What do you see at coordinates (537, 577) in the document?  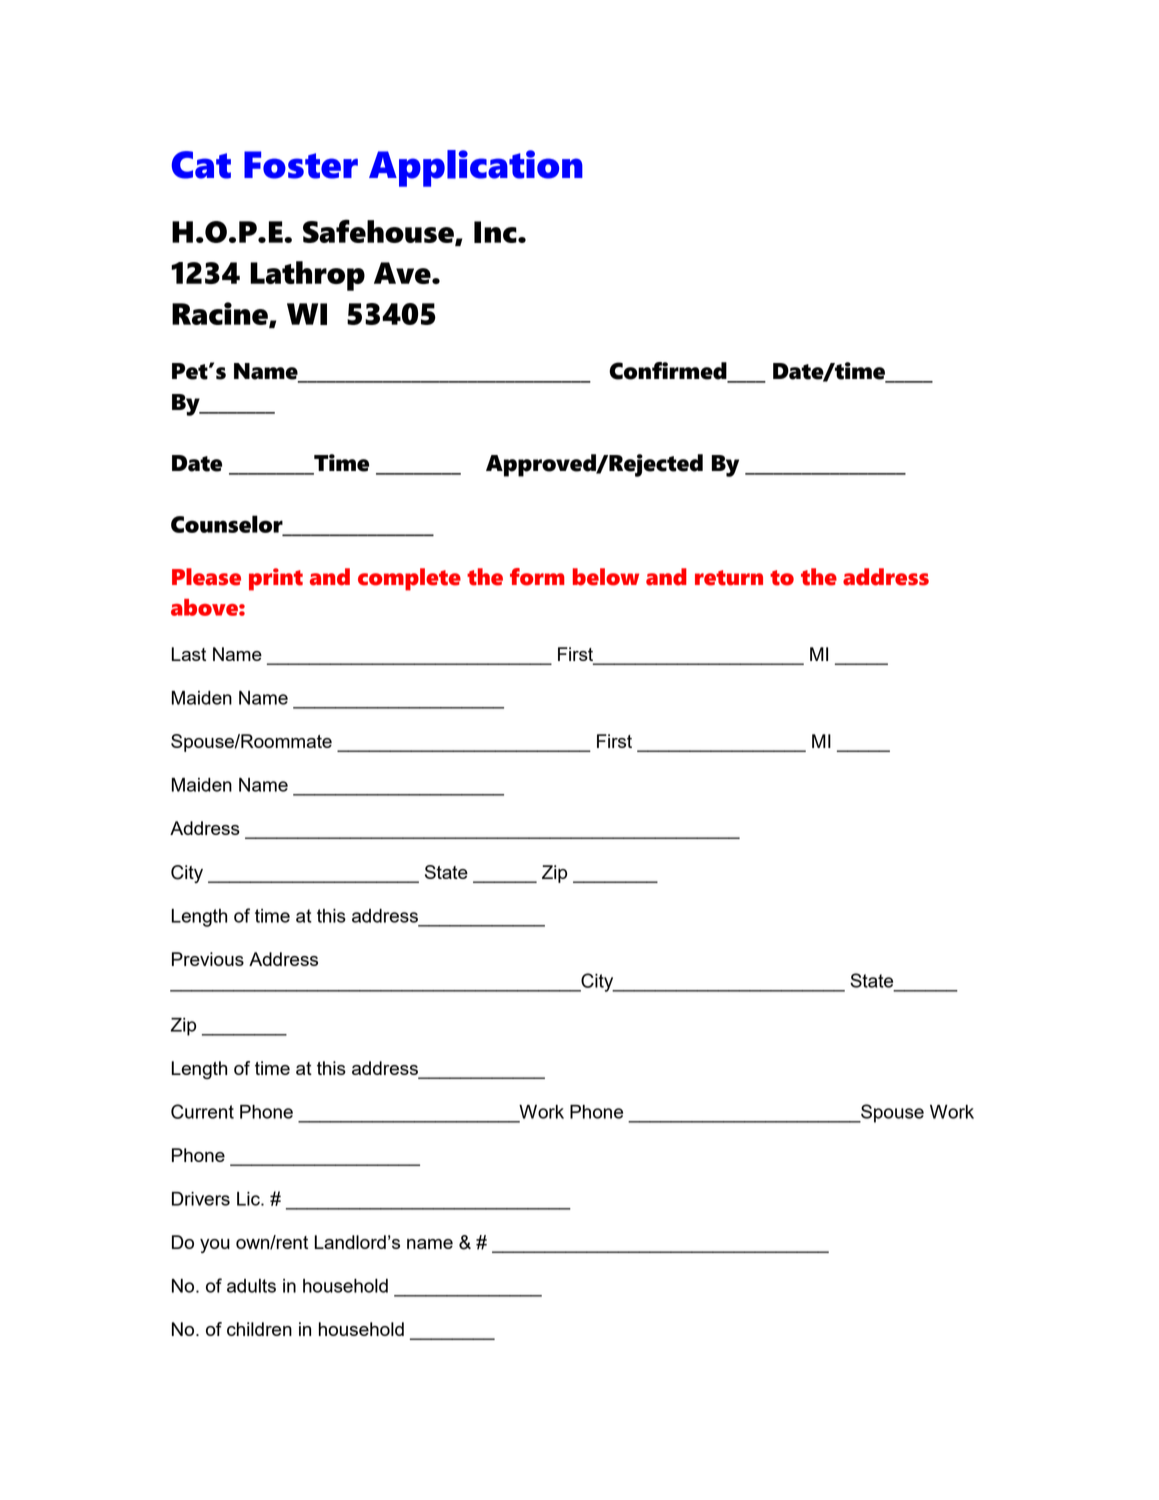 I see `form` at bounding box center [537, 577].
